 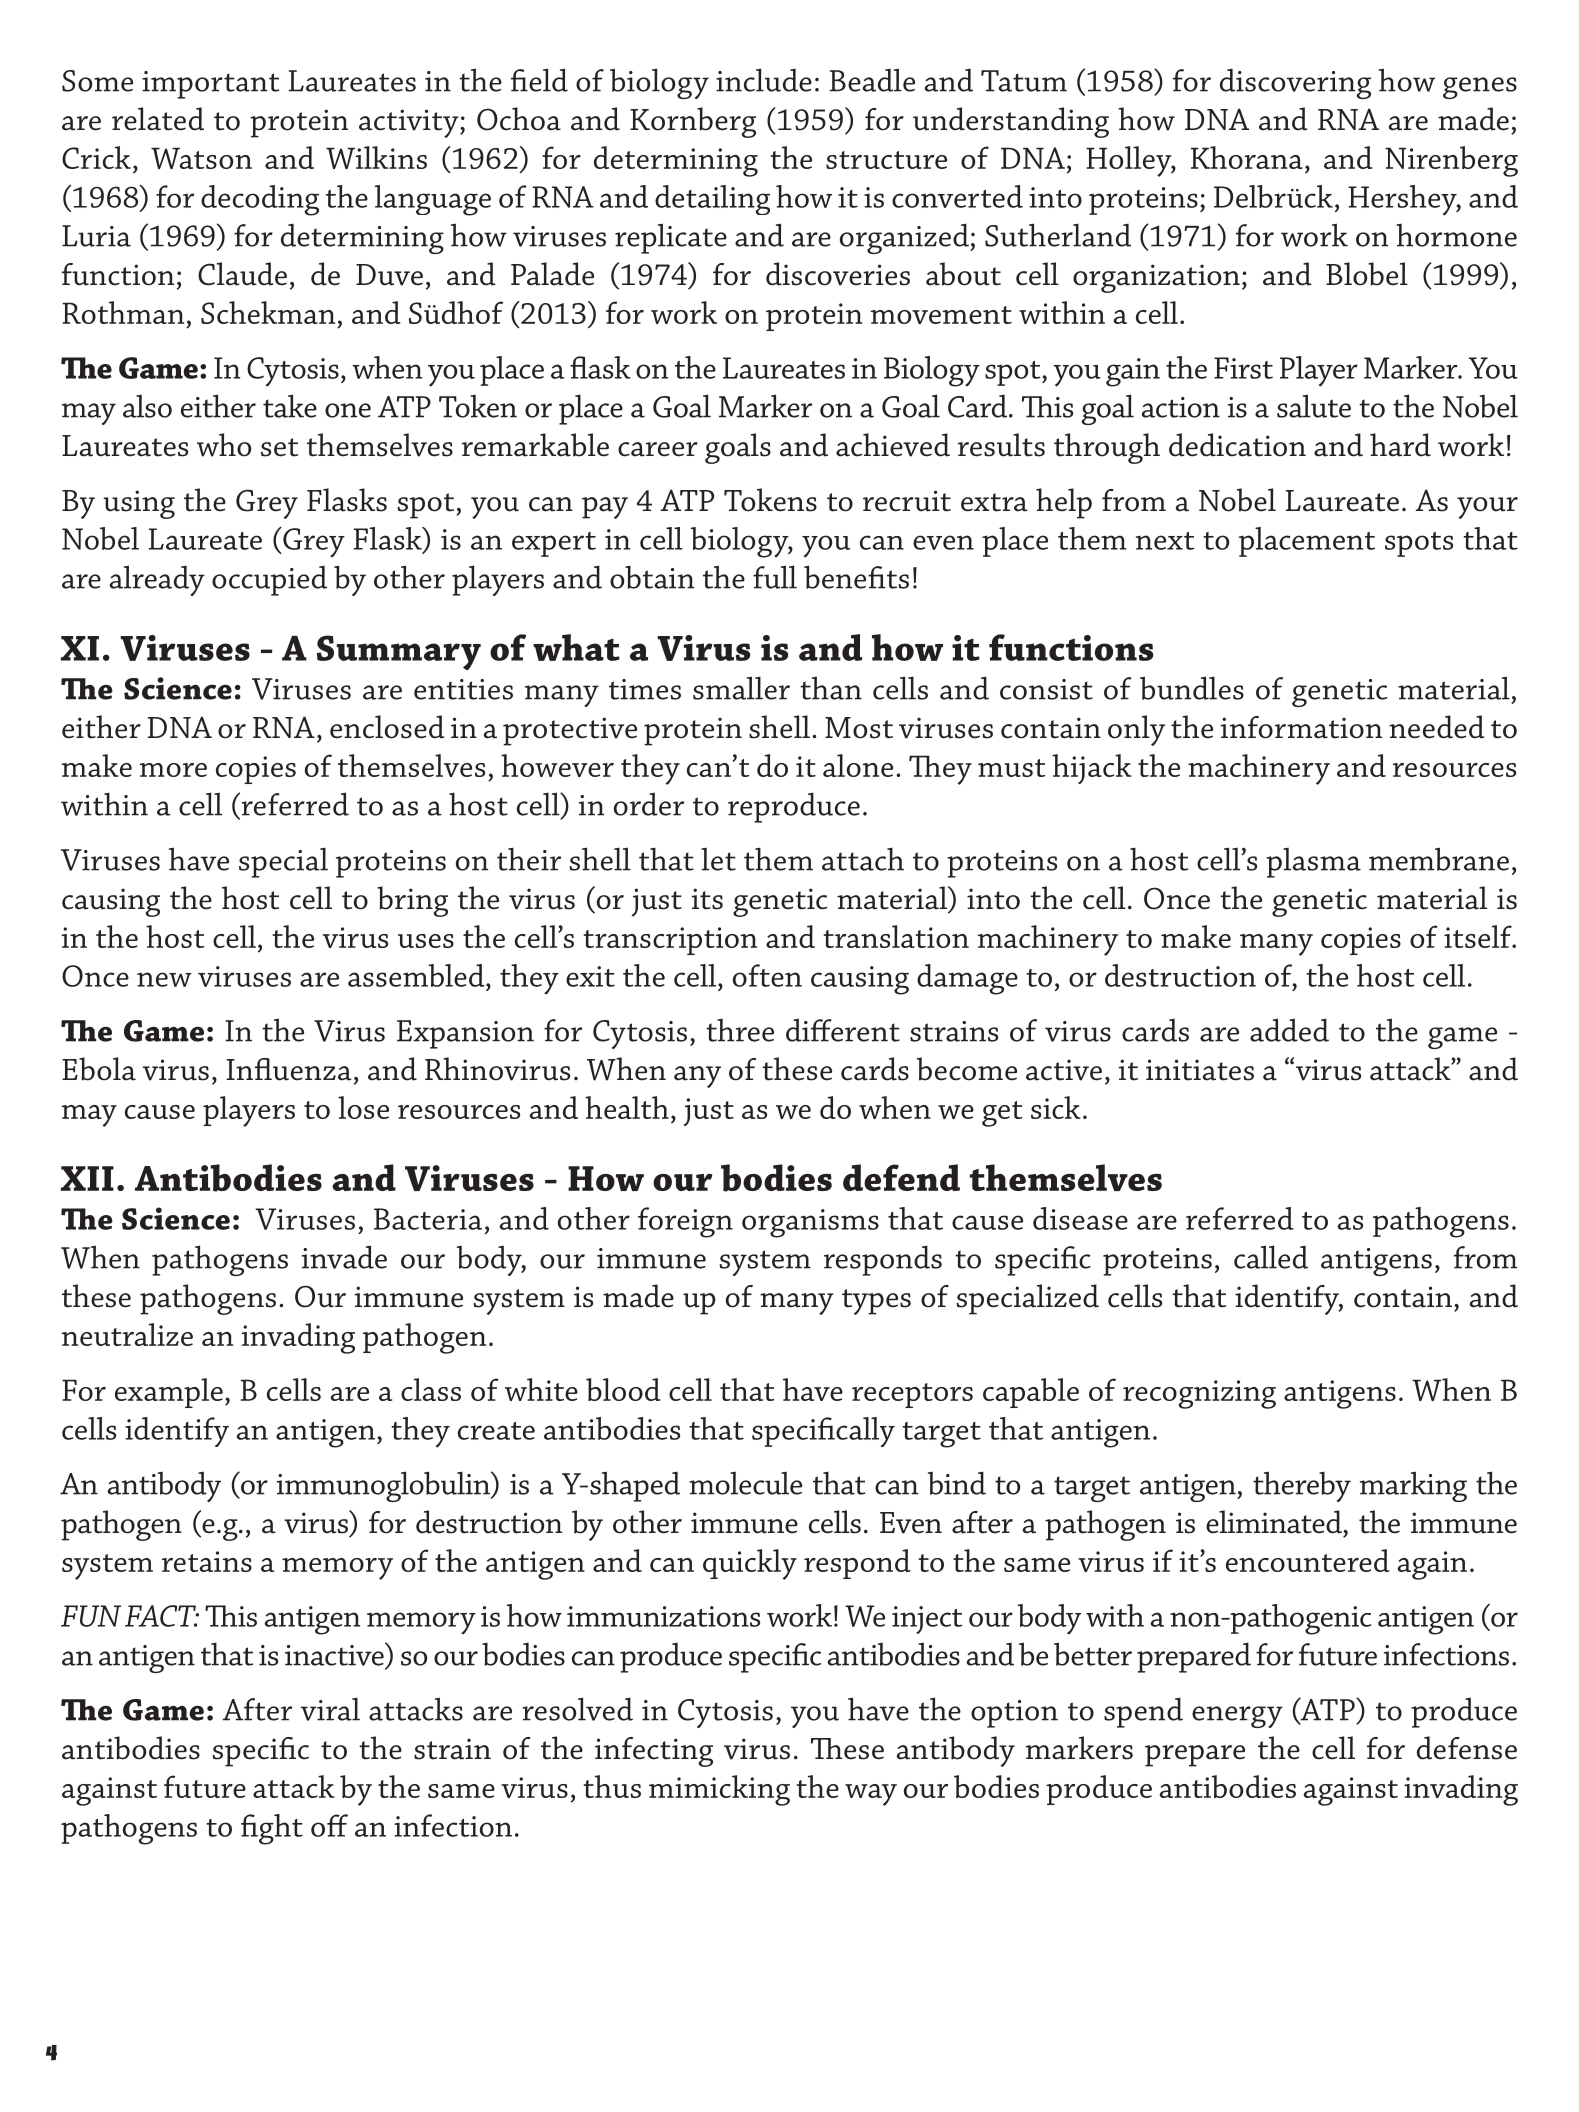 I want to click on Watson, so click(x=201, y=158).
